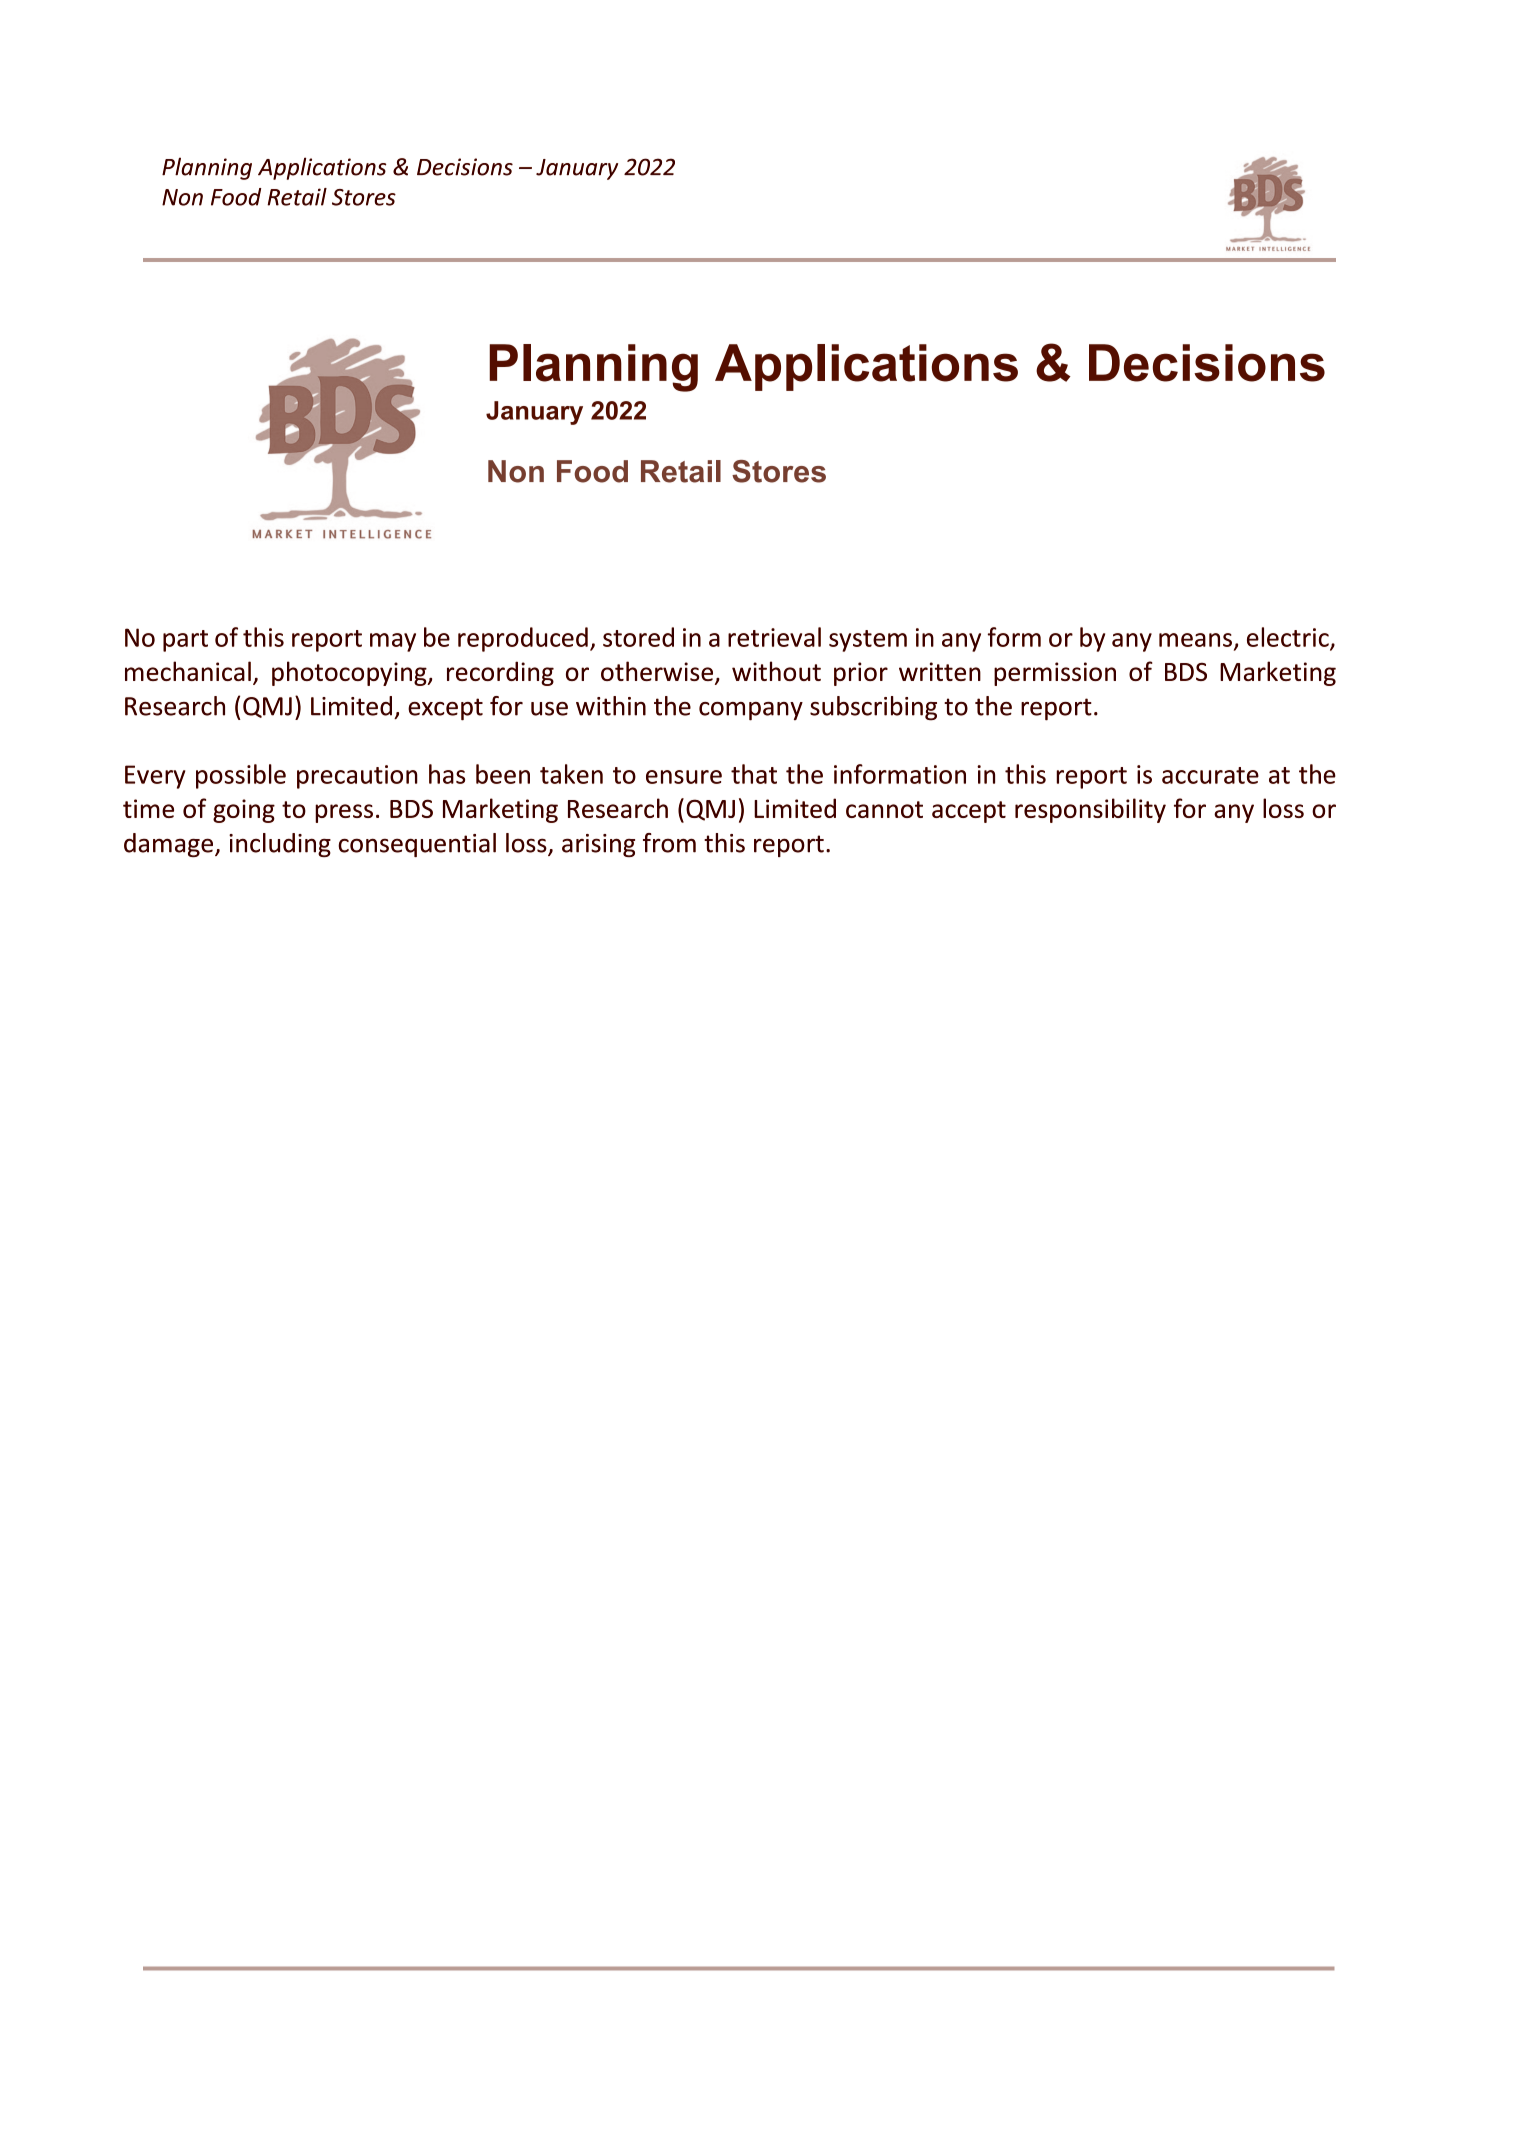  What do you see at coordinates (684, 777) in the screenshot?
I see `ensure` at bounding box center [684, 777].
